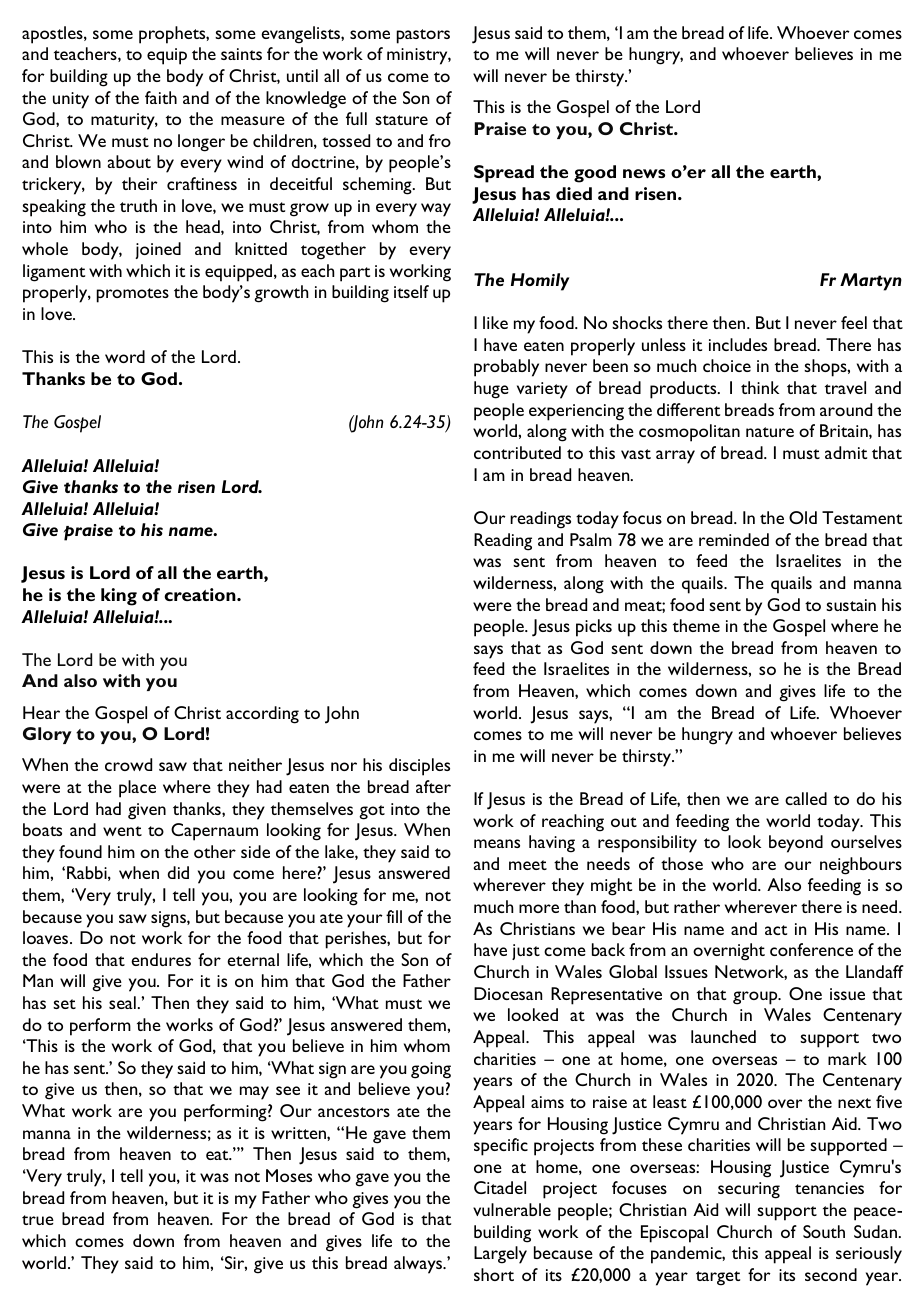  Describe the element at coordinates (517, 452) in the screenshot. I see `contributed` at that location.
